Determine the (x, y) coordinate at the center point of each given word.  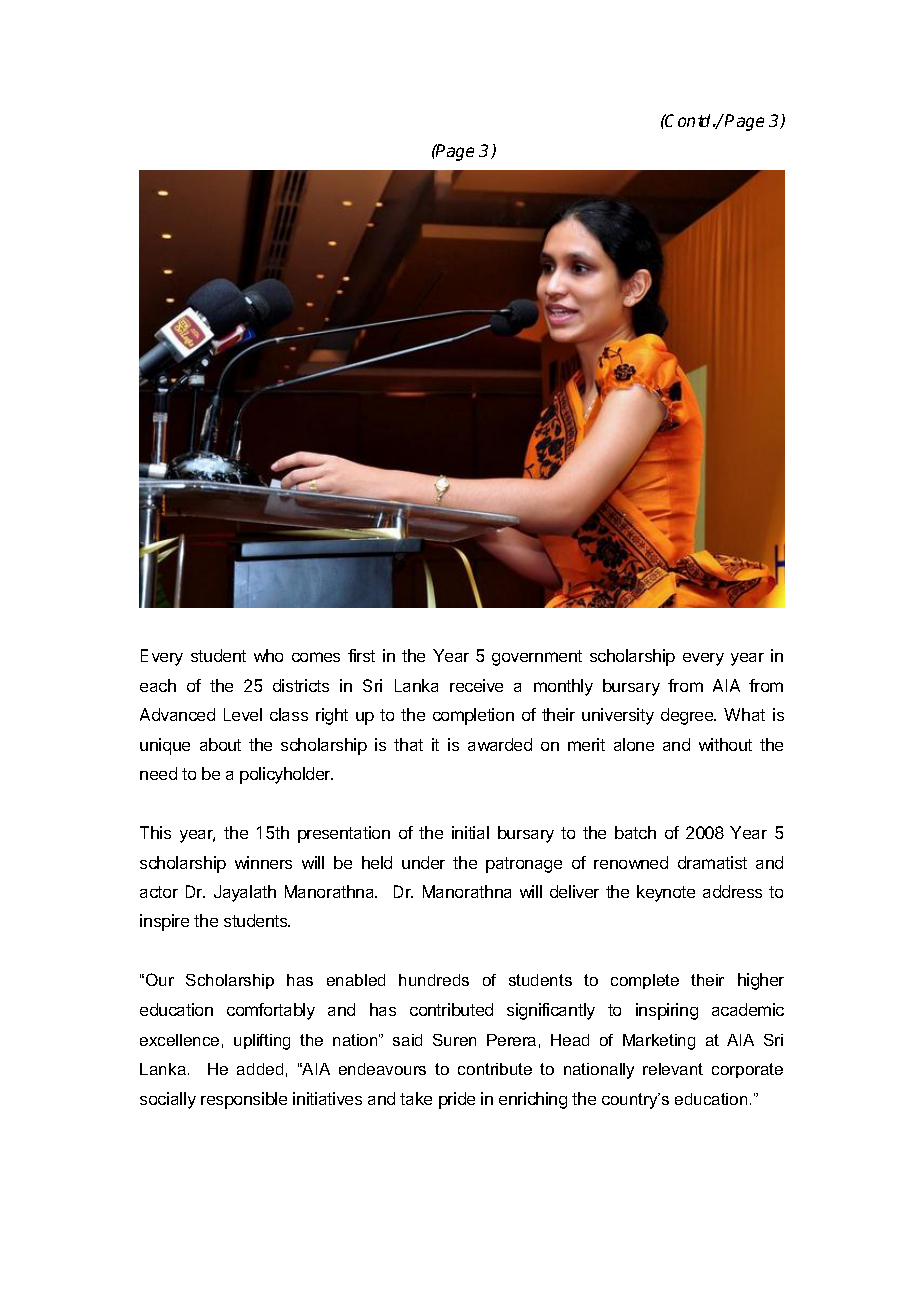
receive (476, 685)
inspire (164, 922)
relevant (673, 1069)
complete (645, 981)
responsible (244, 1100)
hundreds (434, 980)
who (268, 655)
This (155, 832)
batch (635, 832)
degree (688, 716)
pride (457, 1100)
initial (470, 832)
